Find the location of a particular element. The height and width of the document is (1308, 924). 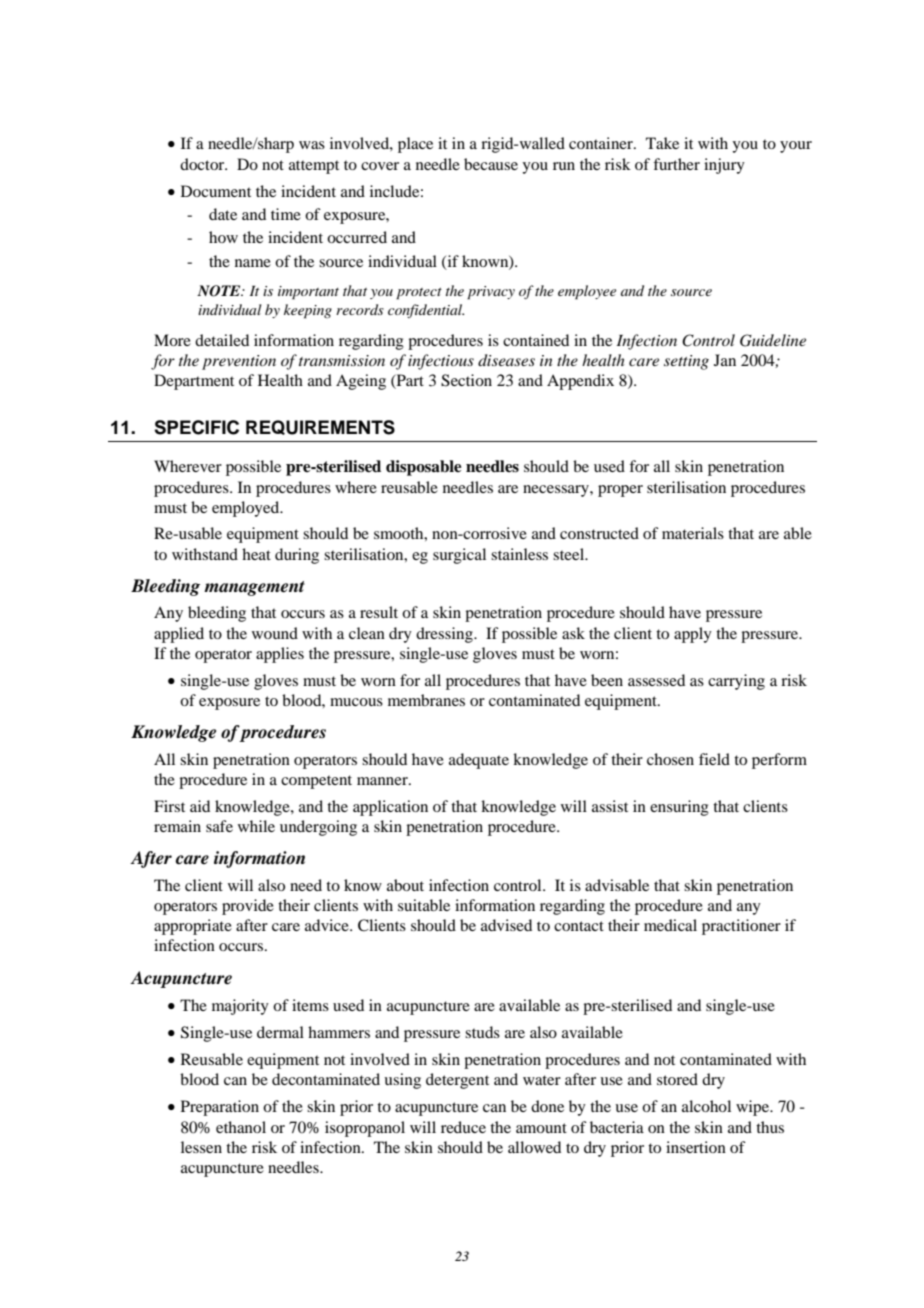

necessary is located at coordinates (557, 491).
